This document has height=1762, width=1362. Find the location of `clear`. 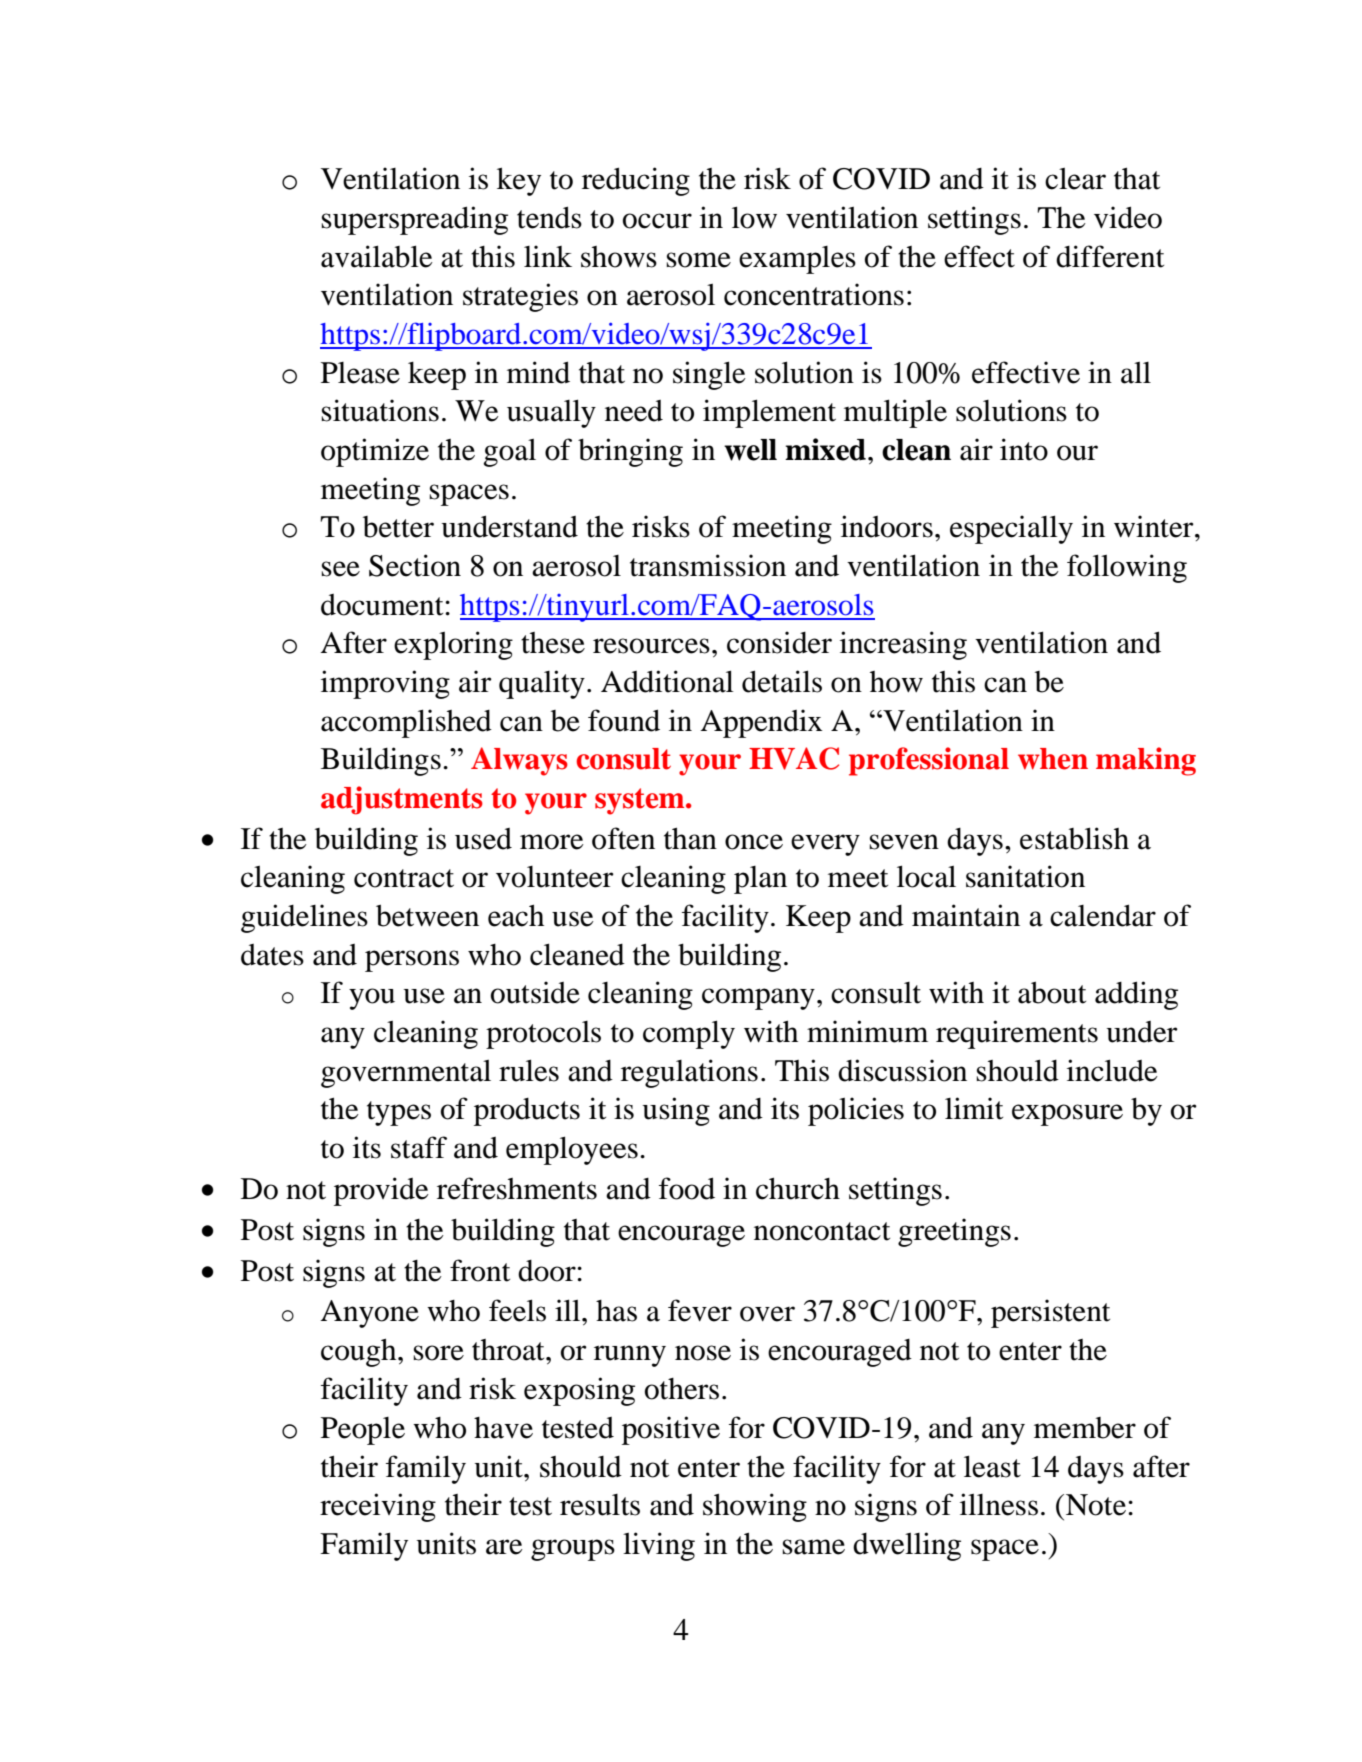

clear is located at coordinates (1075, 179).
